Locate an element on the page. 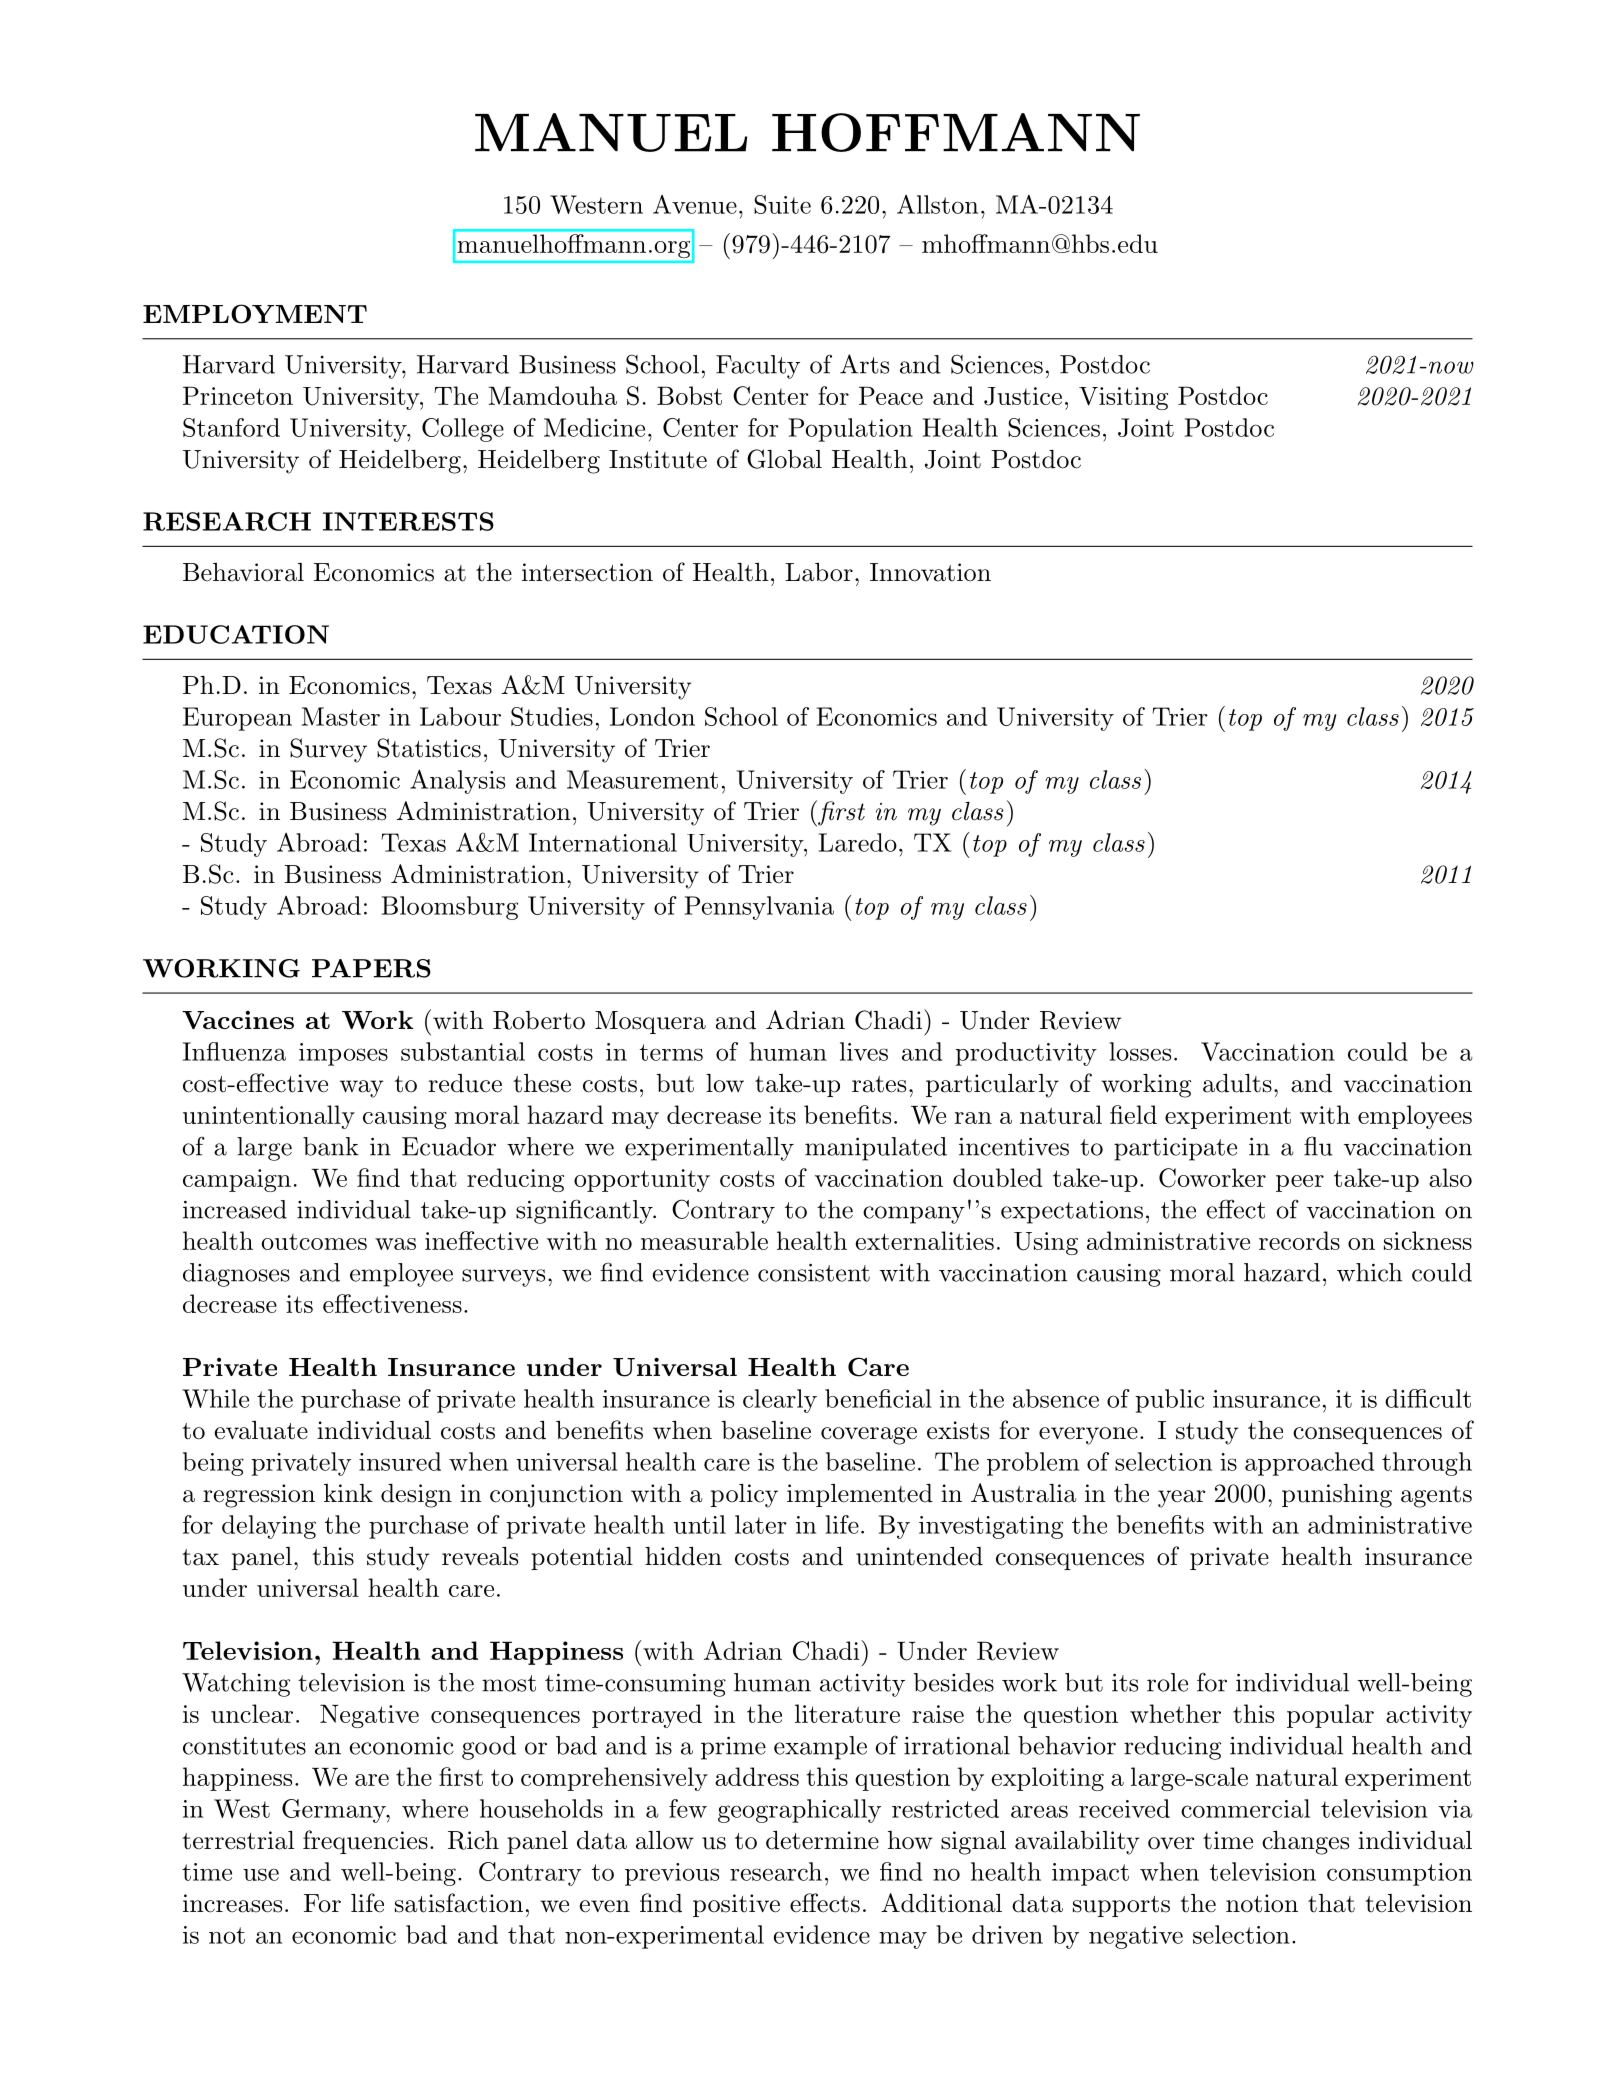 This document has width=1615, height=2089. lives is located at coordinates (864, 1051).
